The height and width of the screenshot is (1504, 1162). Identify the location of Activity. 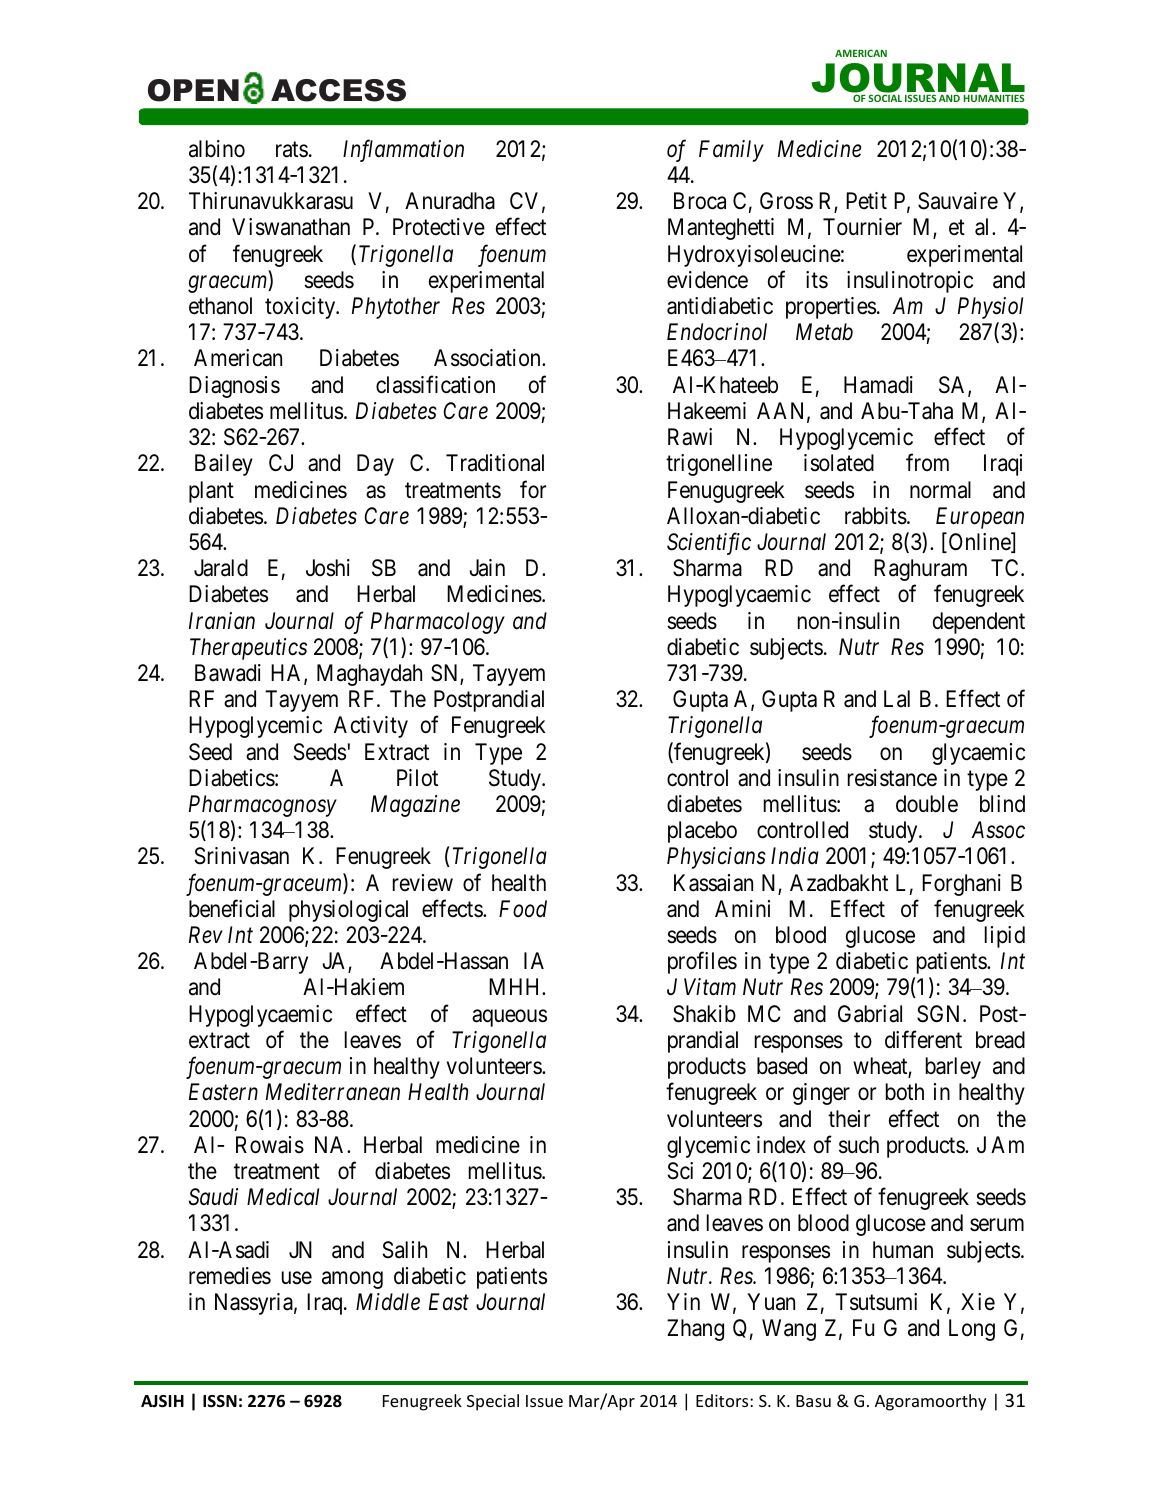
(371, 727).
